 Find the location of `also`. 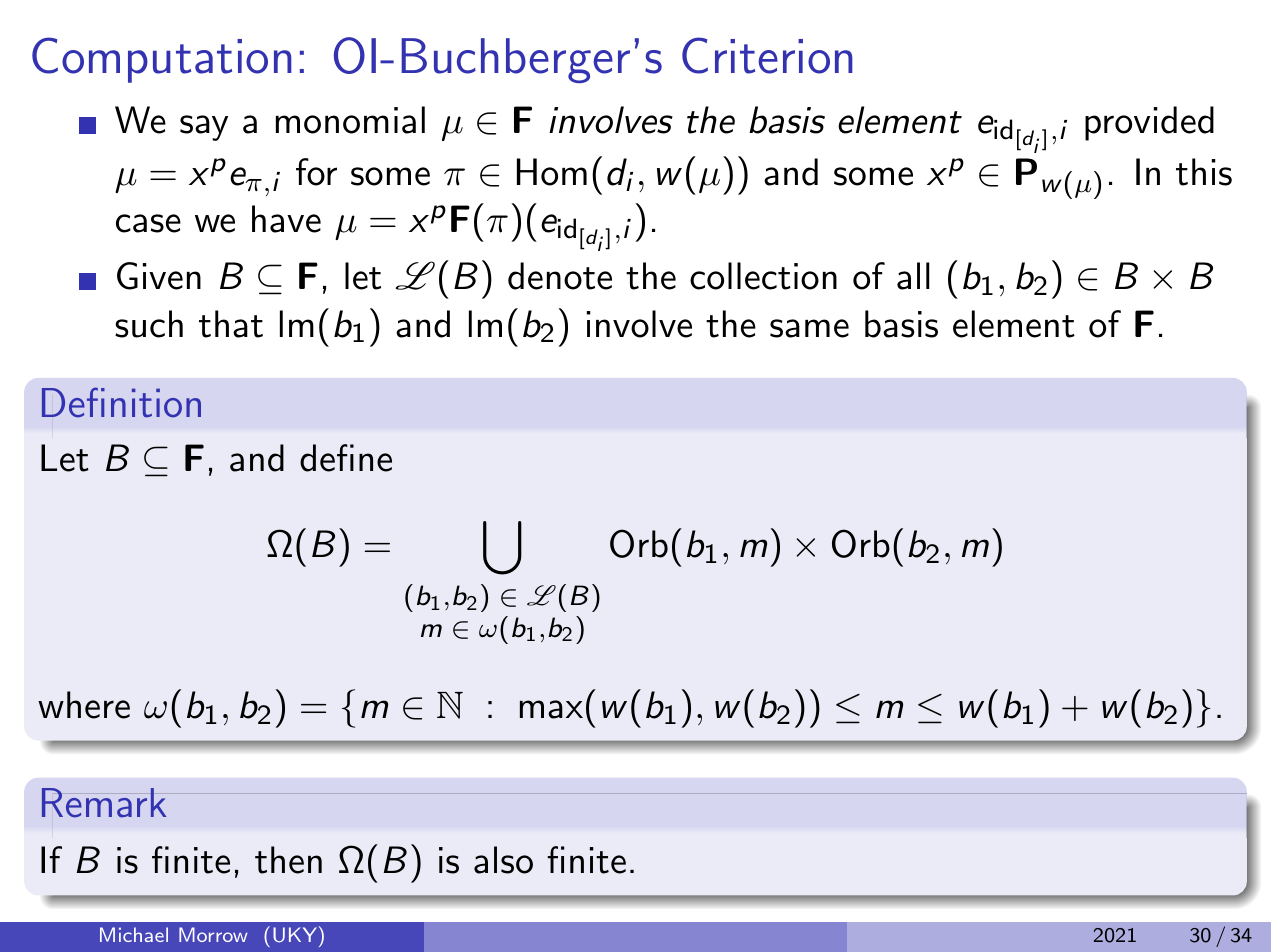

also is located at coordinates (503, 860).
